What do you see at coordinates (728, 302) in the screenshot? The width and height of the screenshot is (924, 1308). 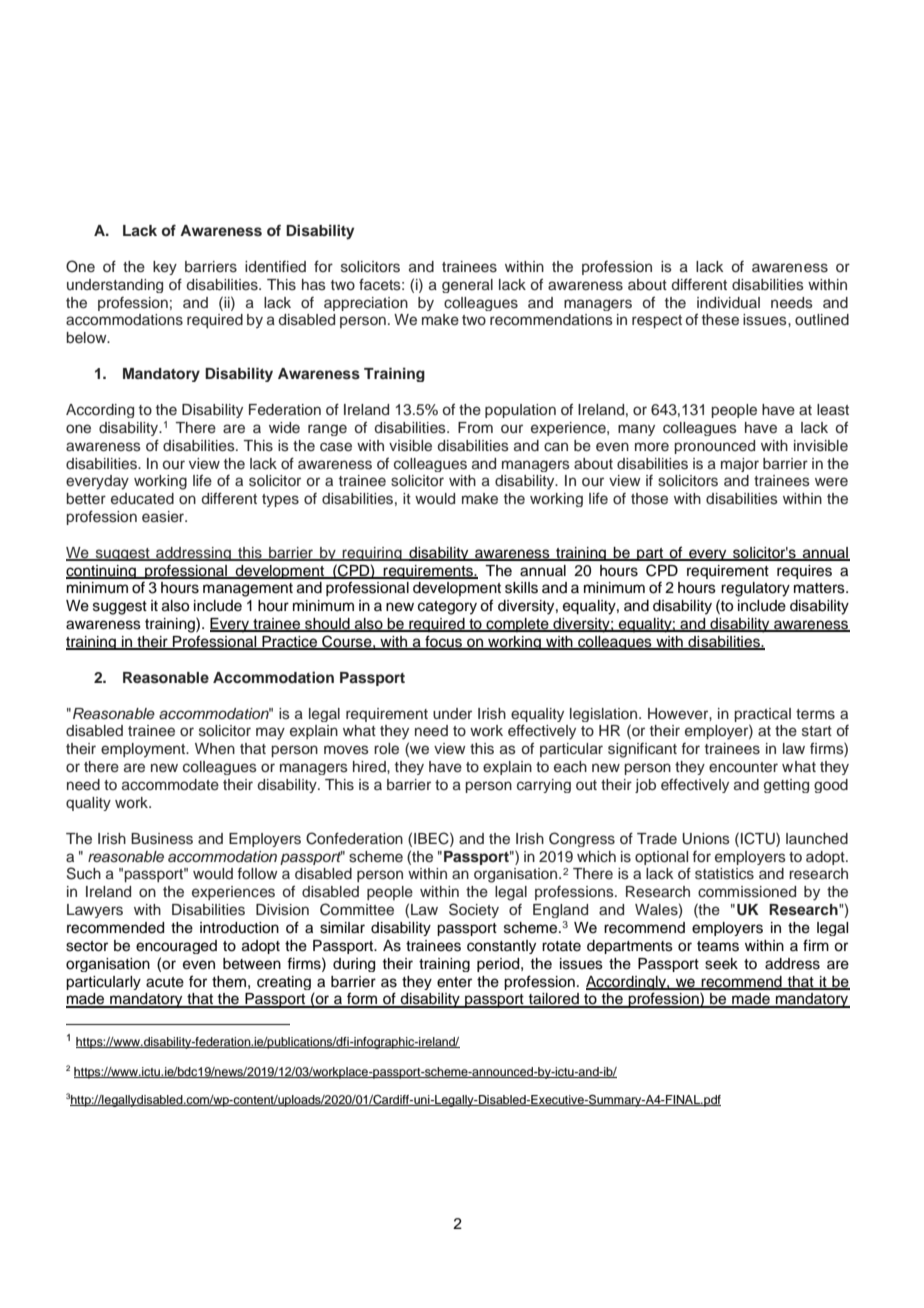 I see `individual` at bounding box center [728, 302].
